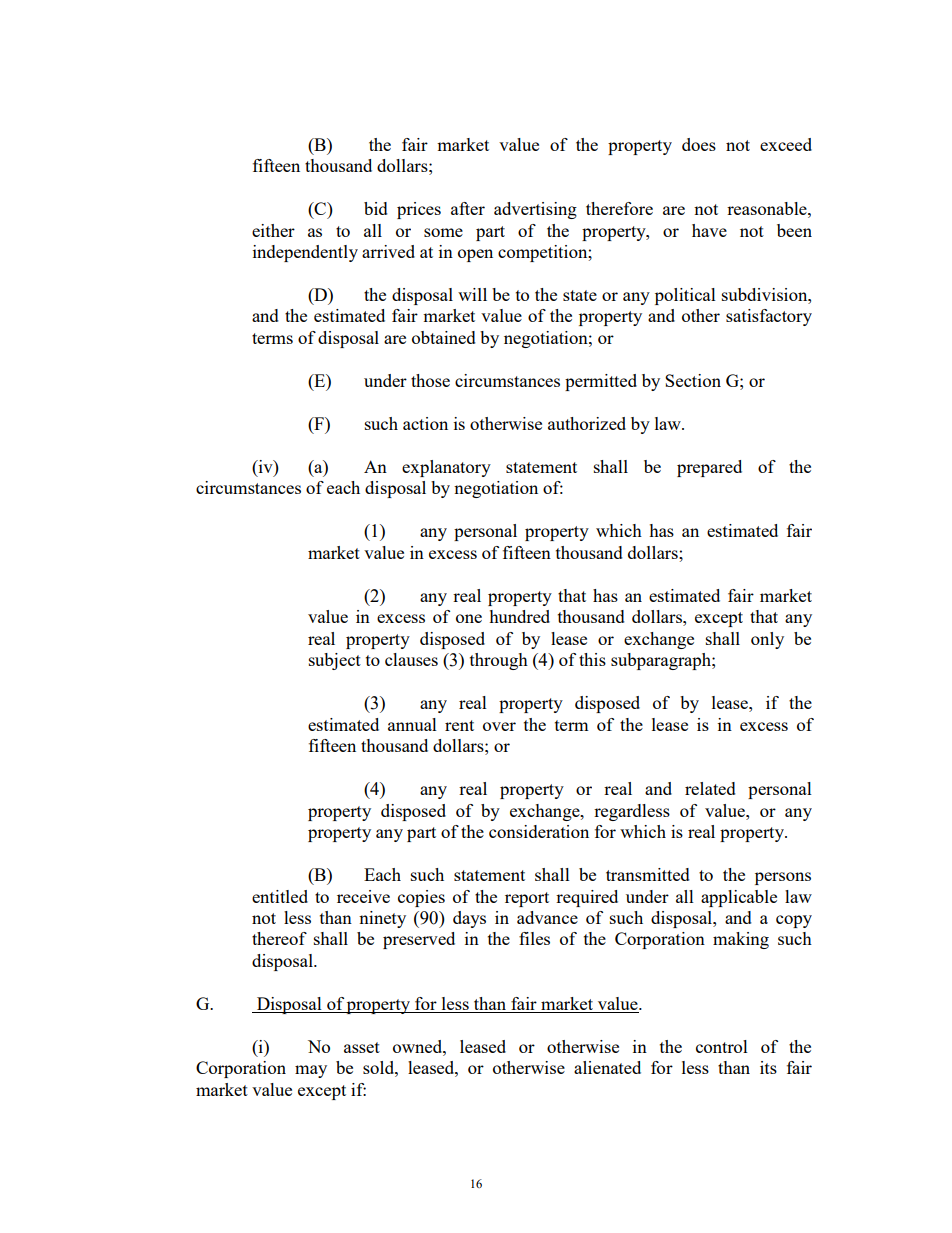 The width and height of the image is (952, 1233). Describe the element at coordinates (335, 661) in the image. I see `subject` at that location.
